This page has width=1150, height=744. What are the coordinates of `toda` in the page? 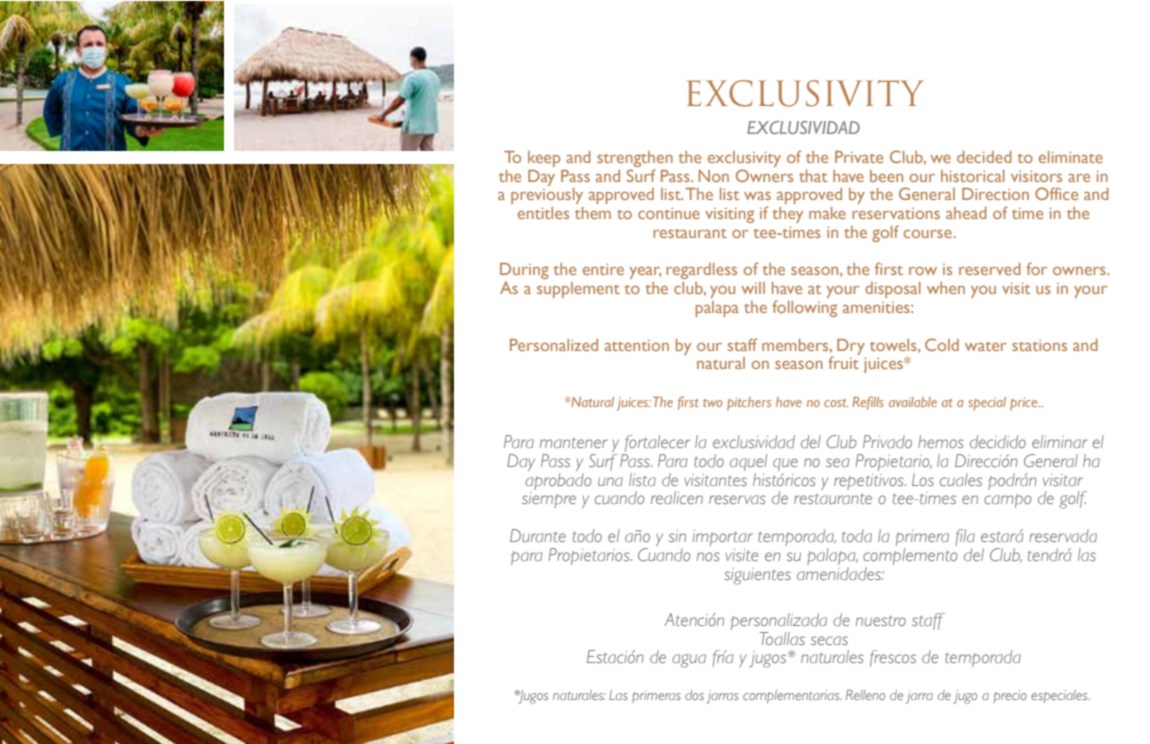 It's located at (857, 535).
